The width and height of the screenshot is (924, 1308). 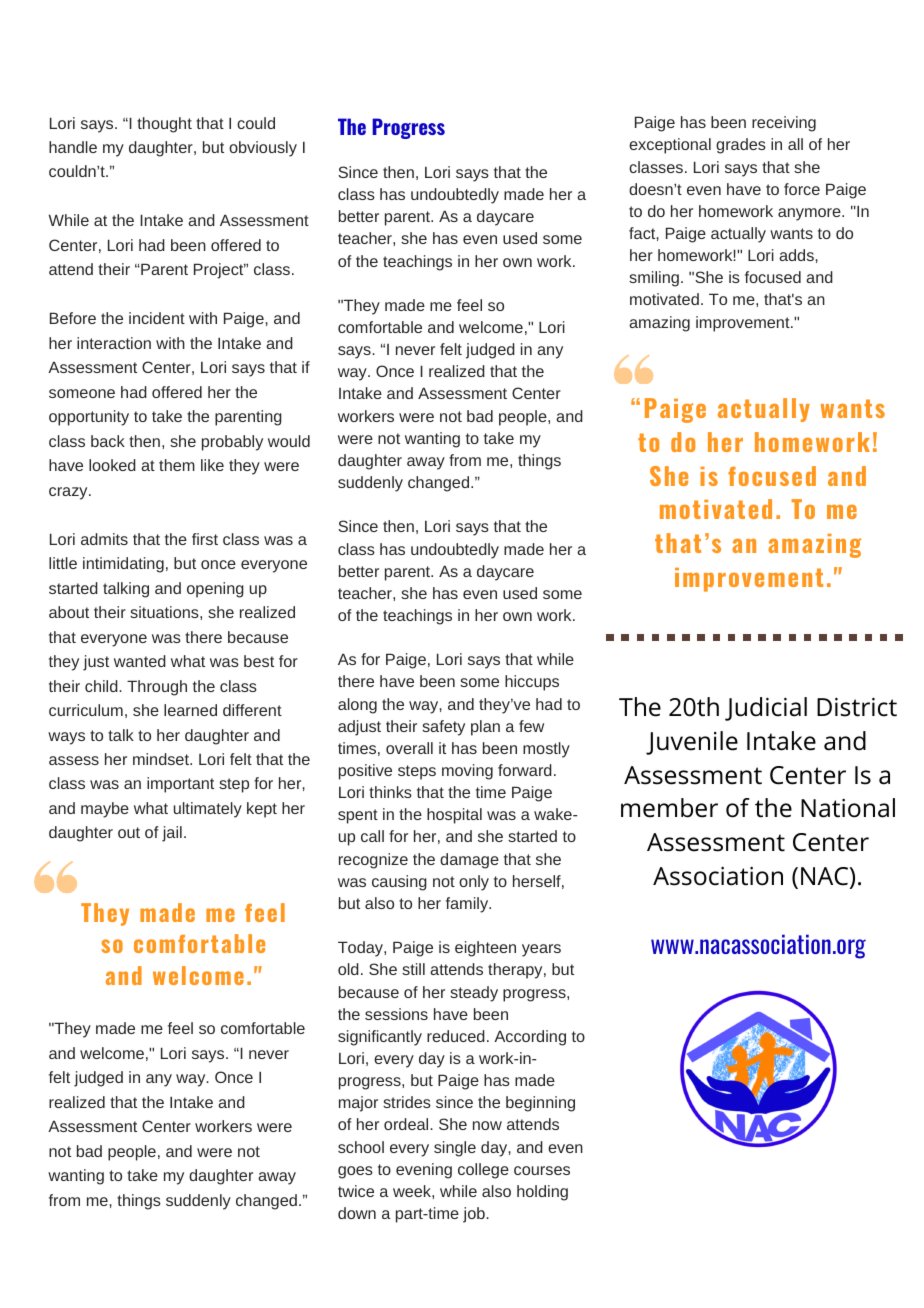 I want to click on college, so click(x=483, y=1171).
